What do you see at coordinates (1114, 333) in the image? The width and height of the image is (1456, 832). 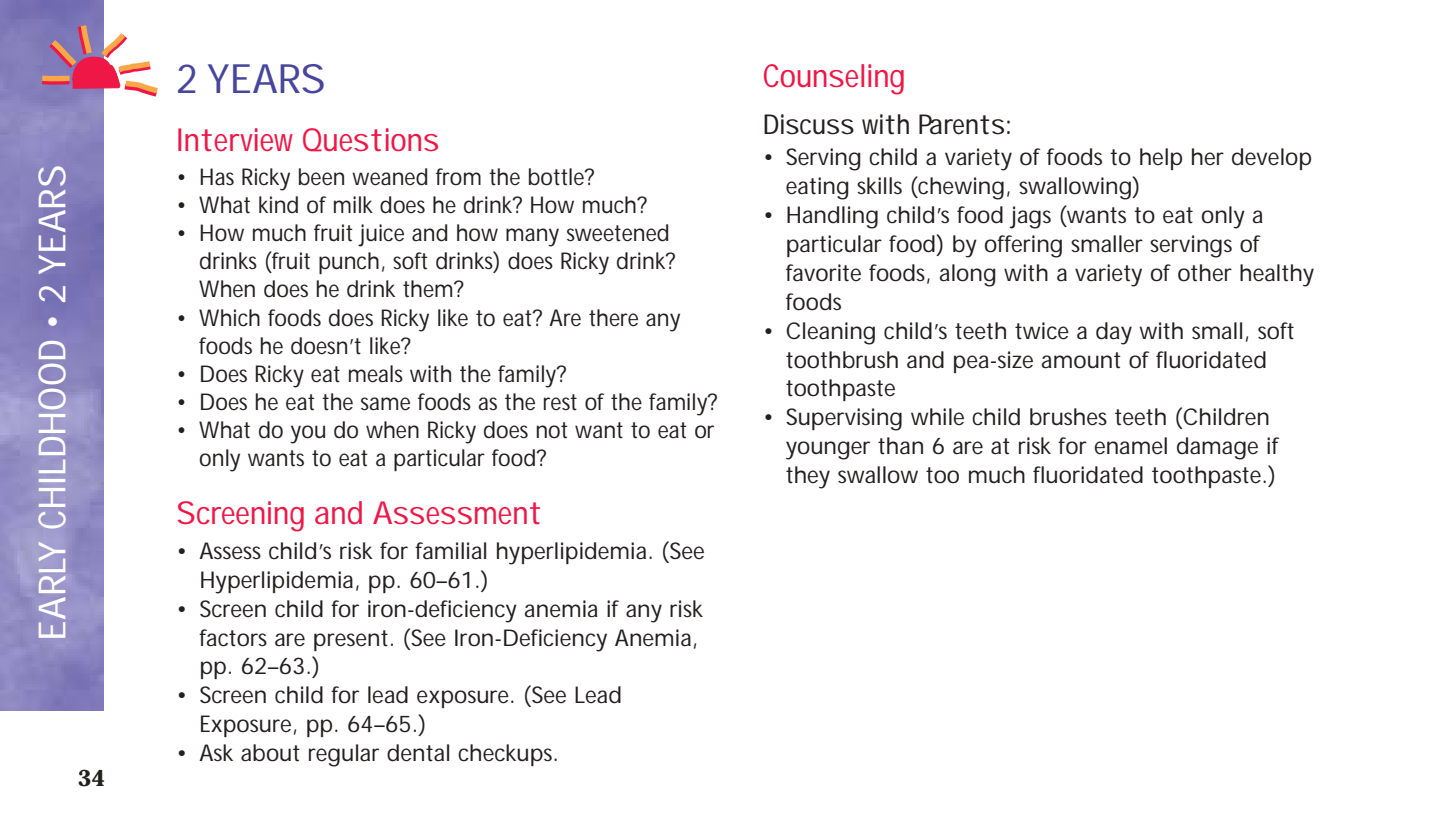 I see `day` at bounding box center [1114, 333].
